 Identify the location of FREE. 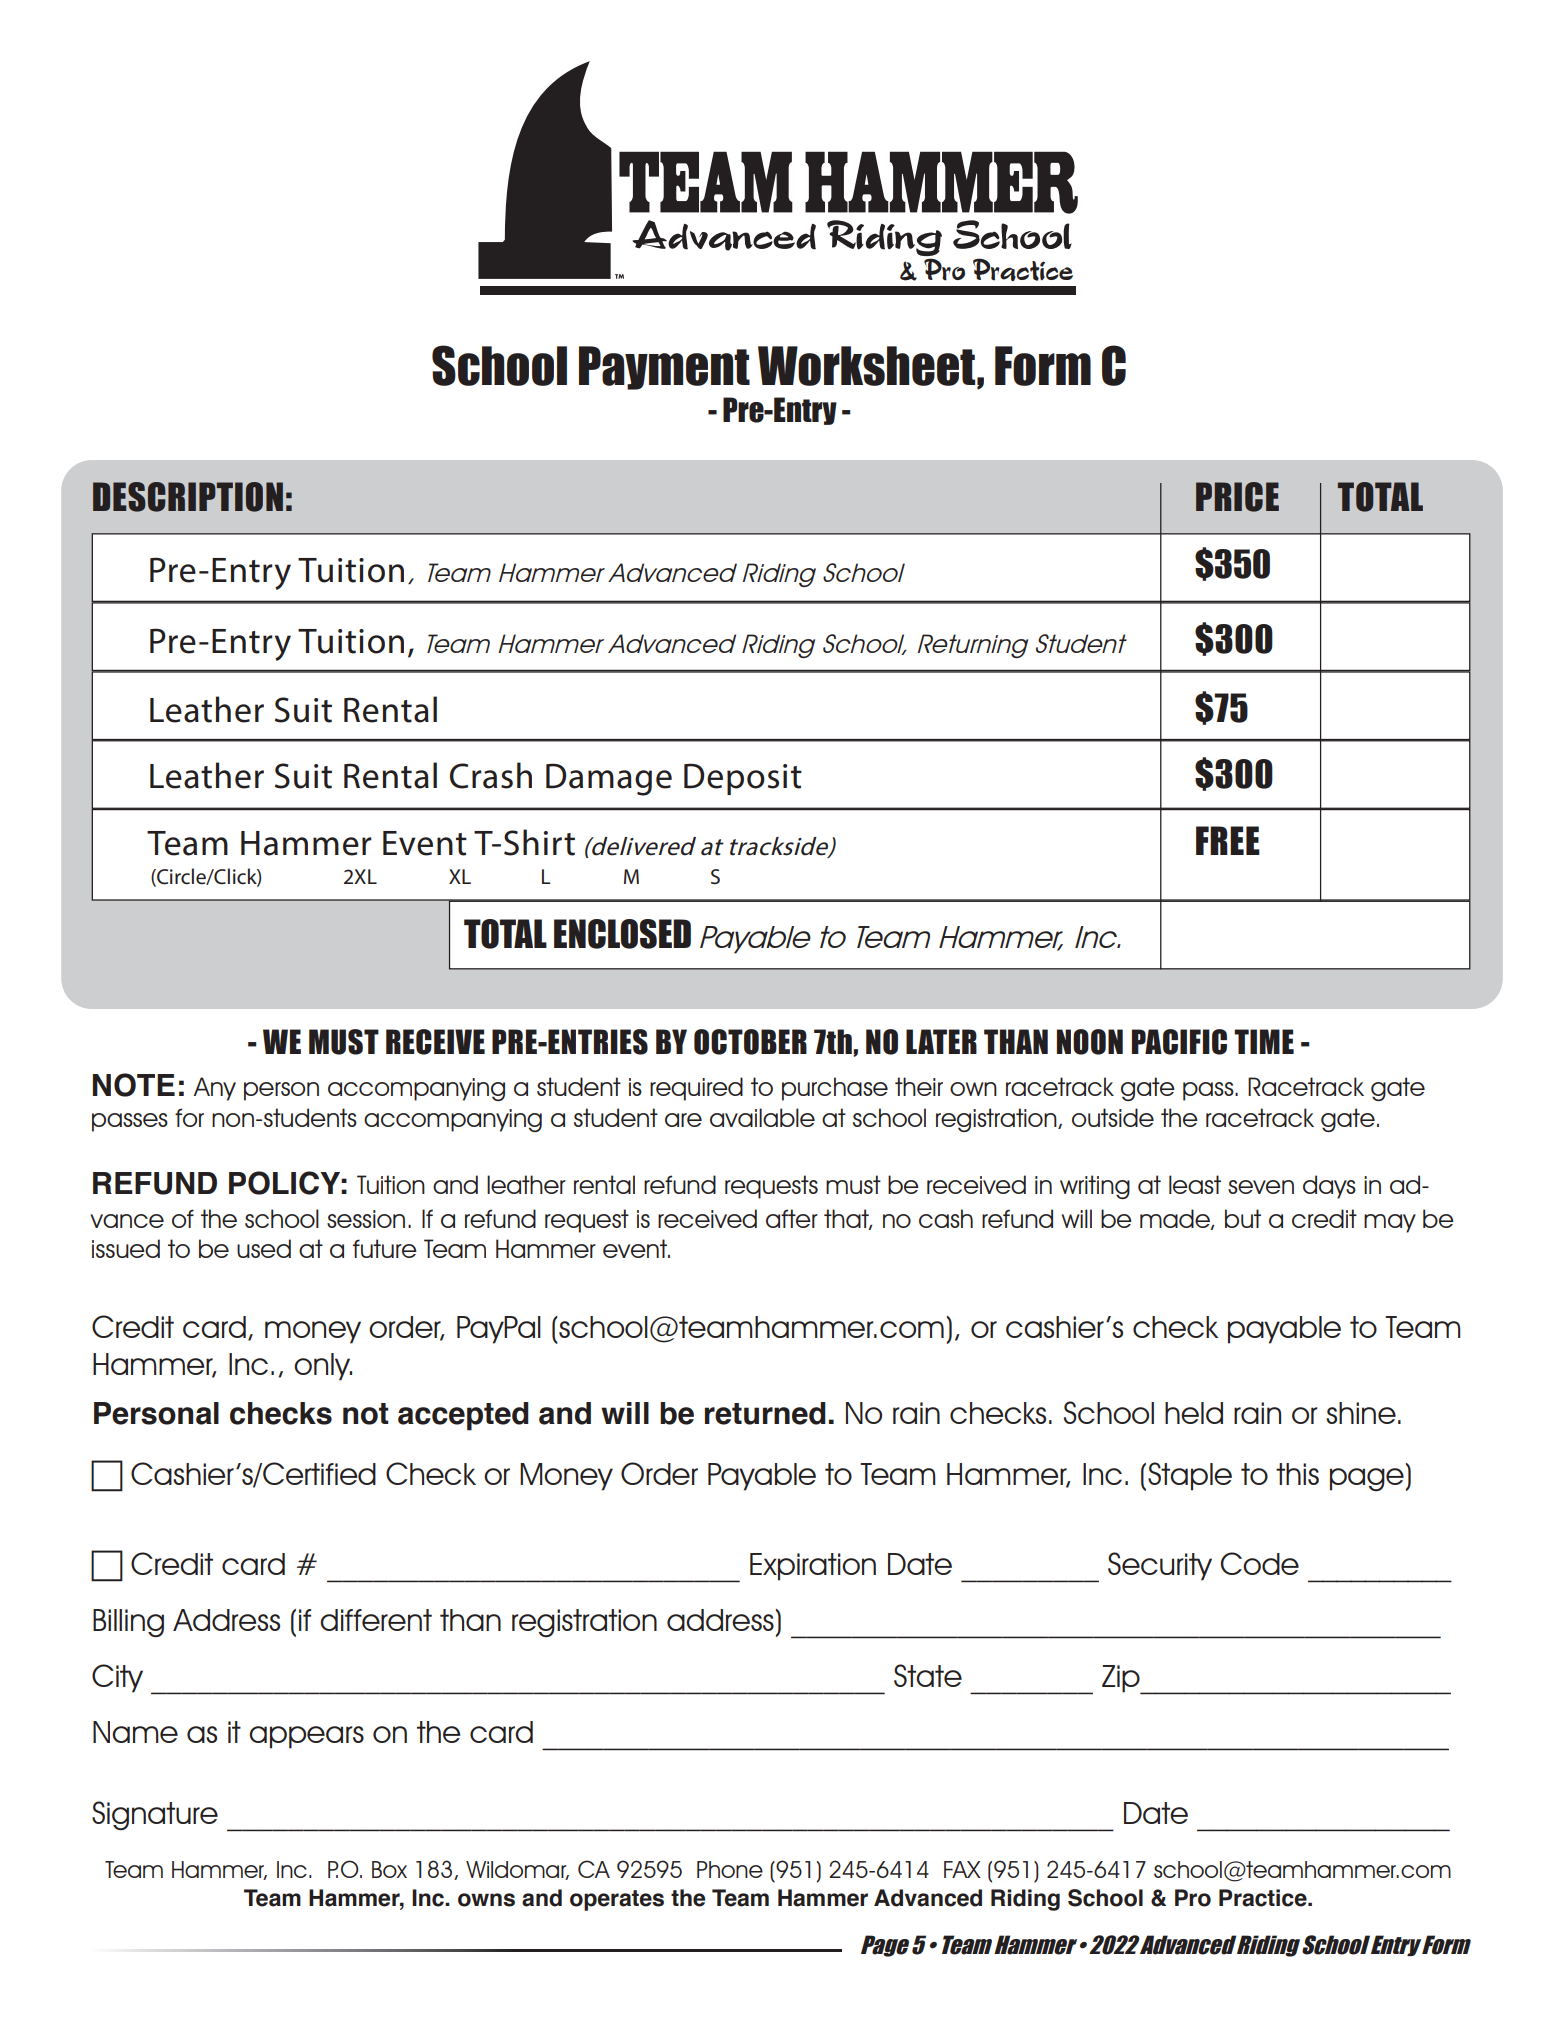
(1228, 840).
